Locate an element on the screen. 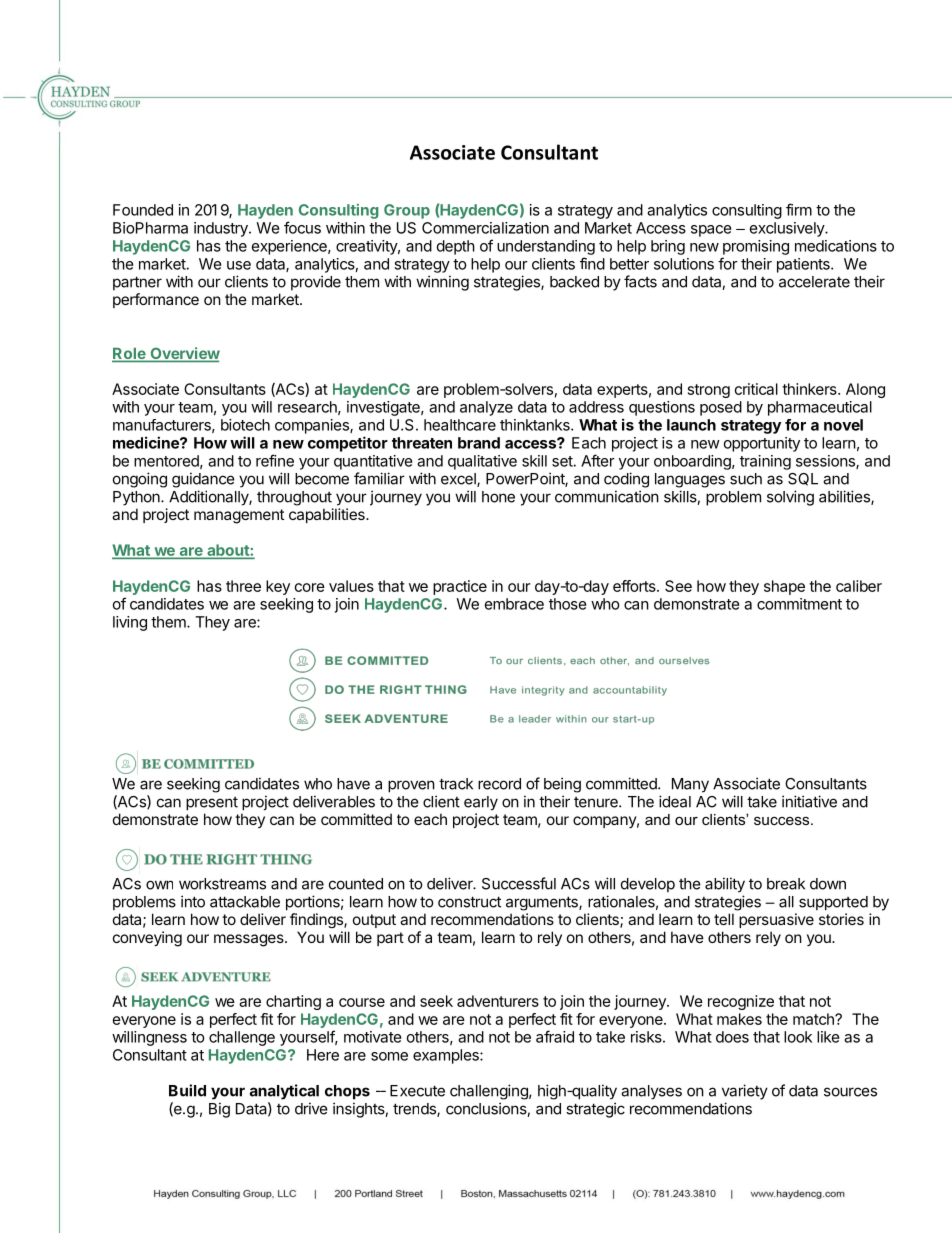 The width and height of the screenshot is (952, 1233). embrace is located at coordinates (514, 604).
